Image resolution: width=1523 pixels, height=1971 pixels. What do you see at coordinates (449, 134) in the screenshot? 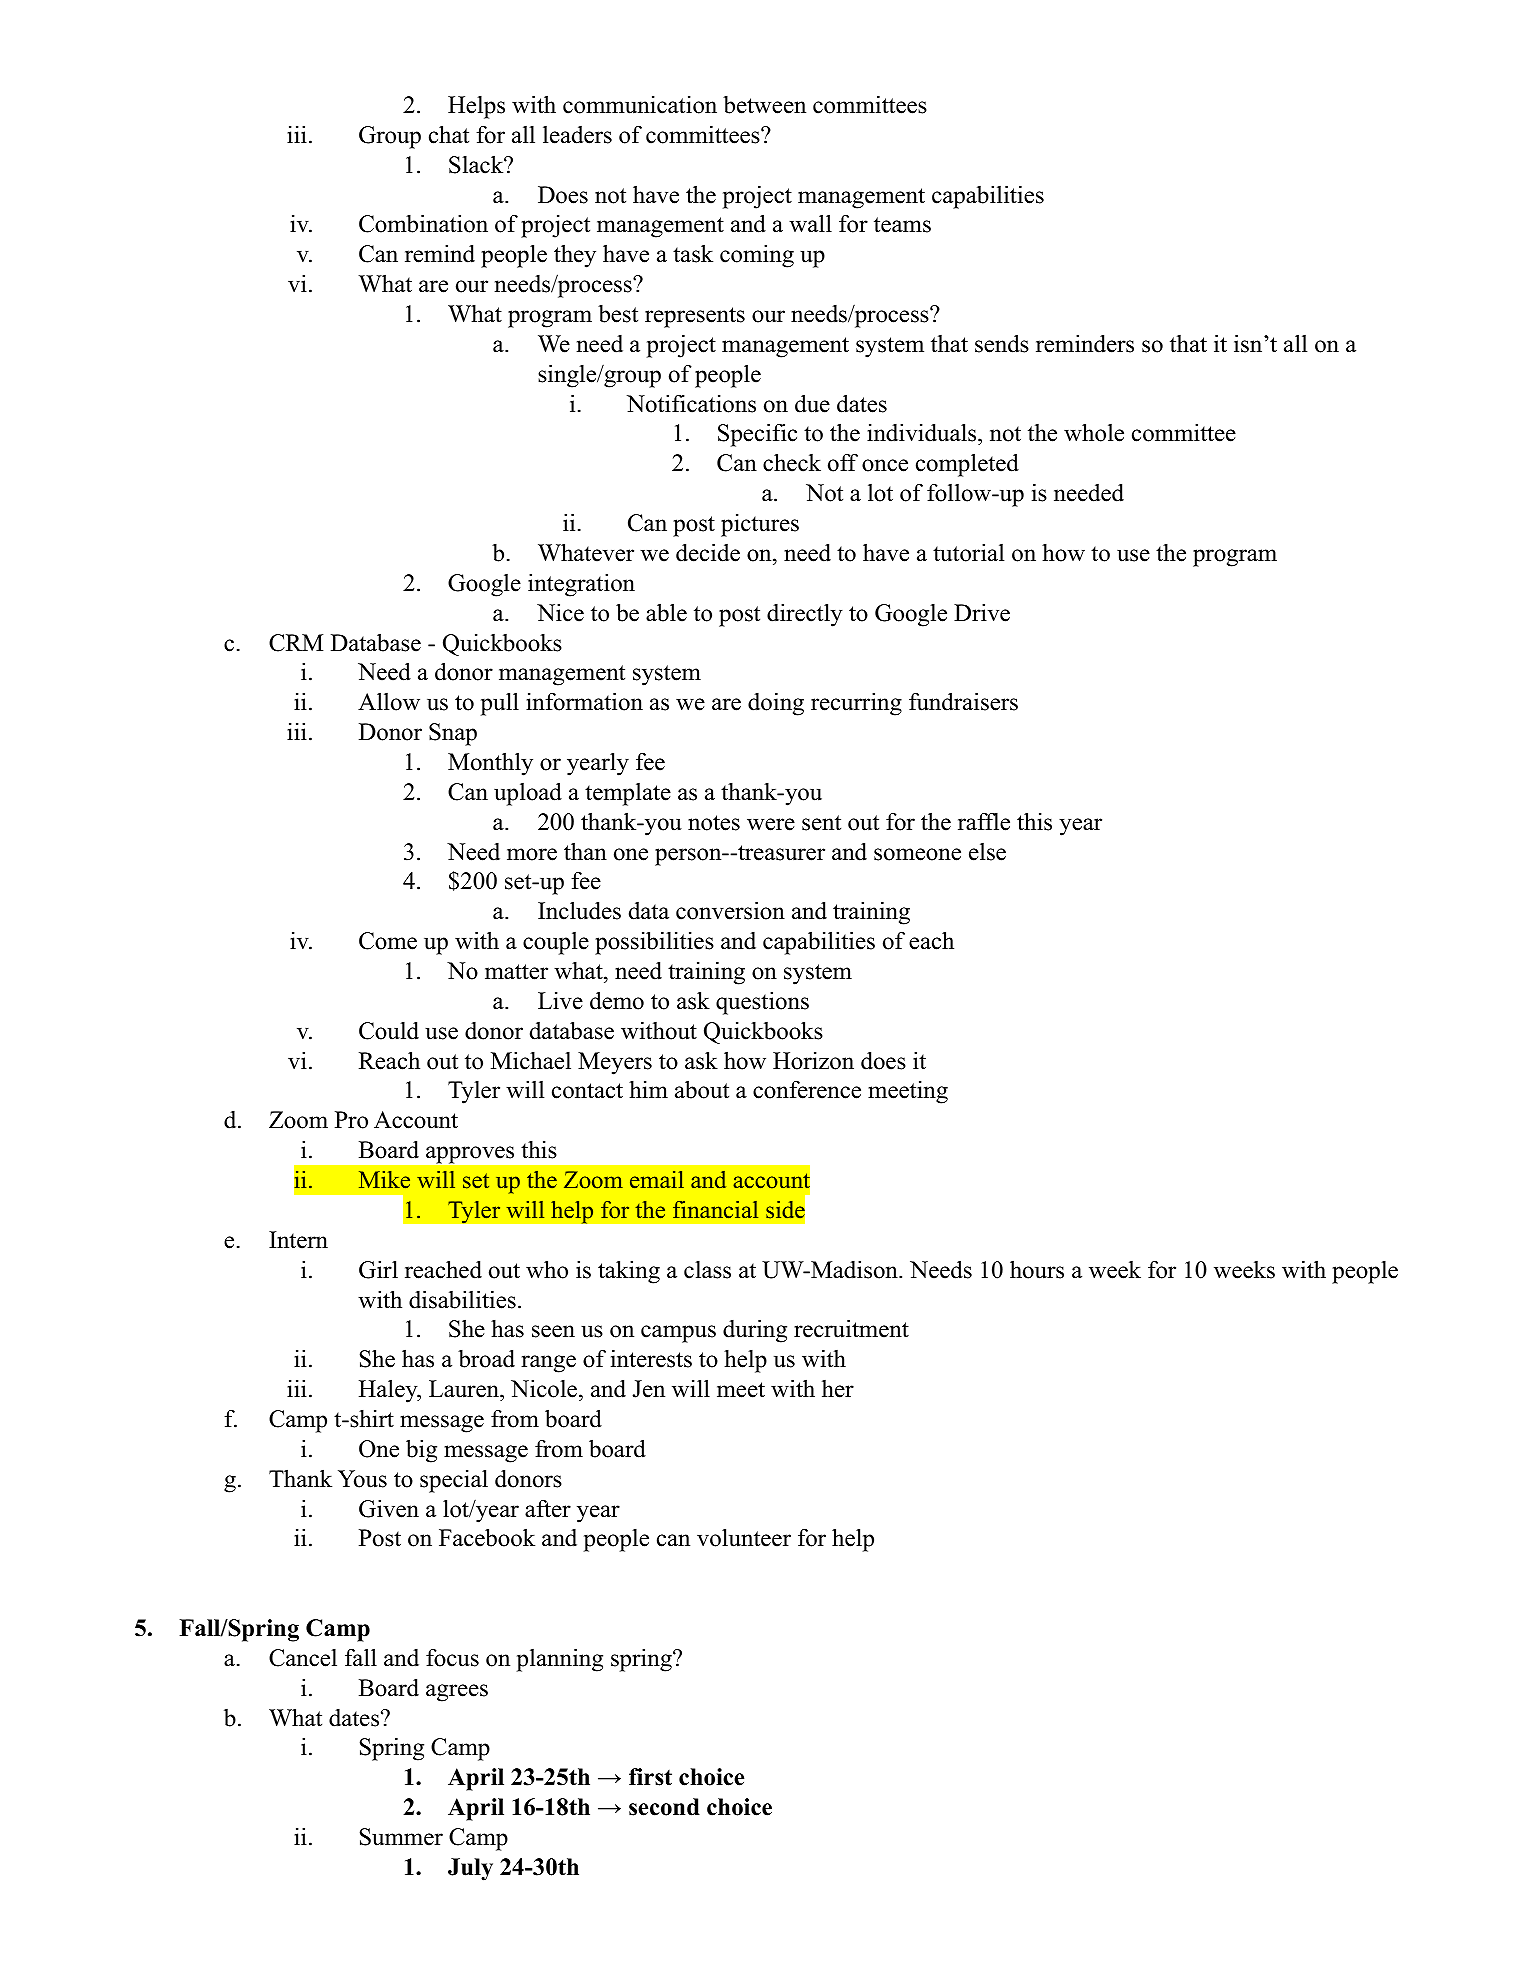
I see `chat` at bounding box center [449, 134].
